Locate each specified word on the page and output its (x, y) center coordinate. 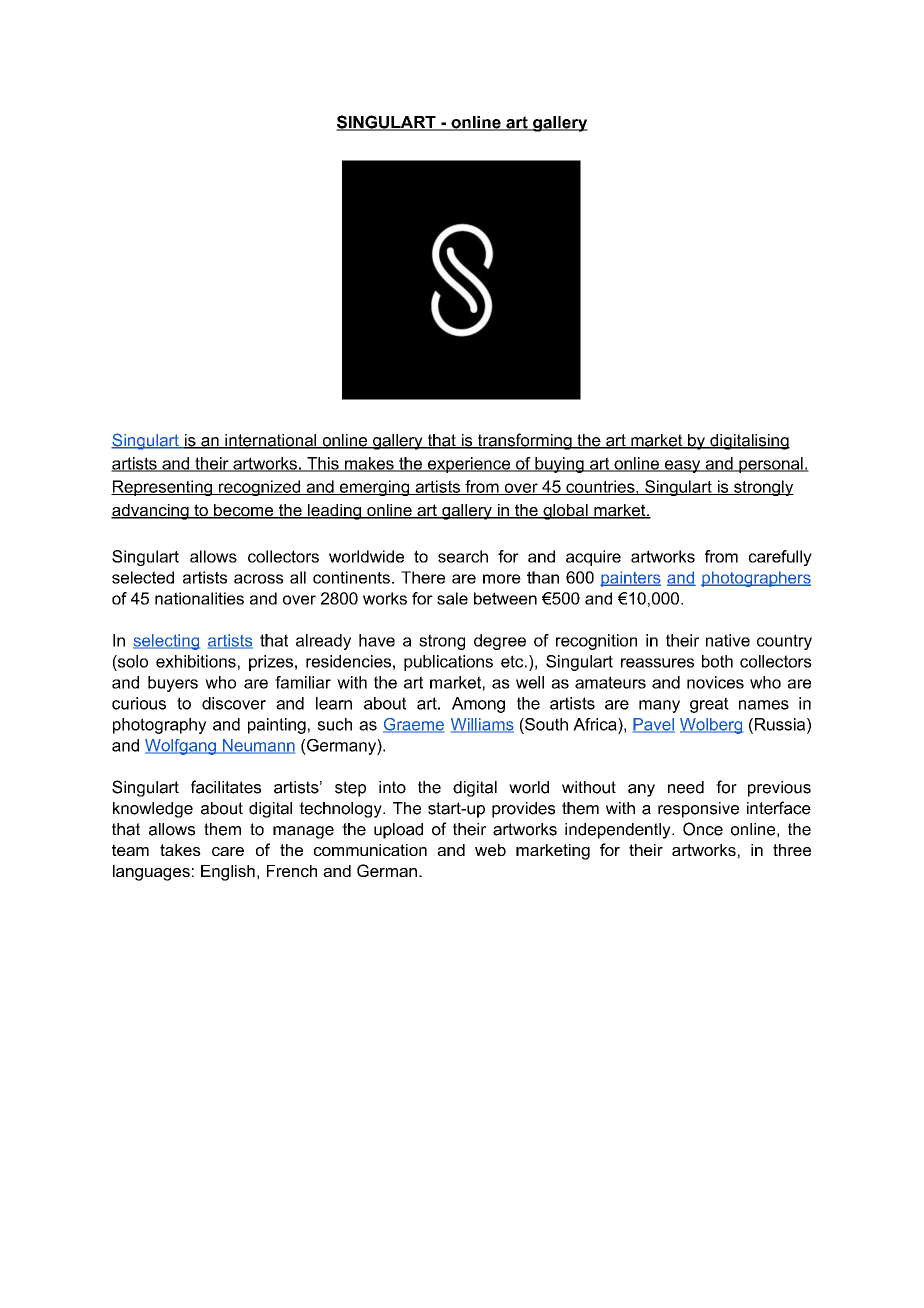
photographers (756, 579)
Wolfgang (181, 747)
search (463, 556)
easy (683, 466)
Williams (482, 725)
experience (469, 465)
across (259, 579)
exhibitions (196, 661)
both (717, 661)
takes (180, 850)
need (686, 787)
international (271, 441)
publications (448, 663)
